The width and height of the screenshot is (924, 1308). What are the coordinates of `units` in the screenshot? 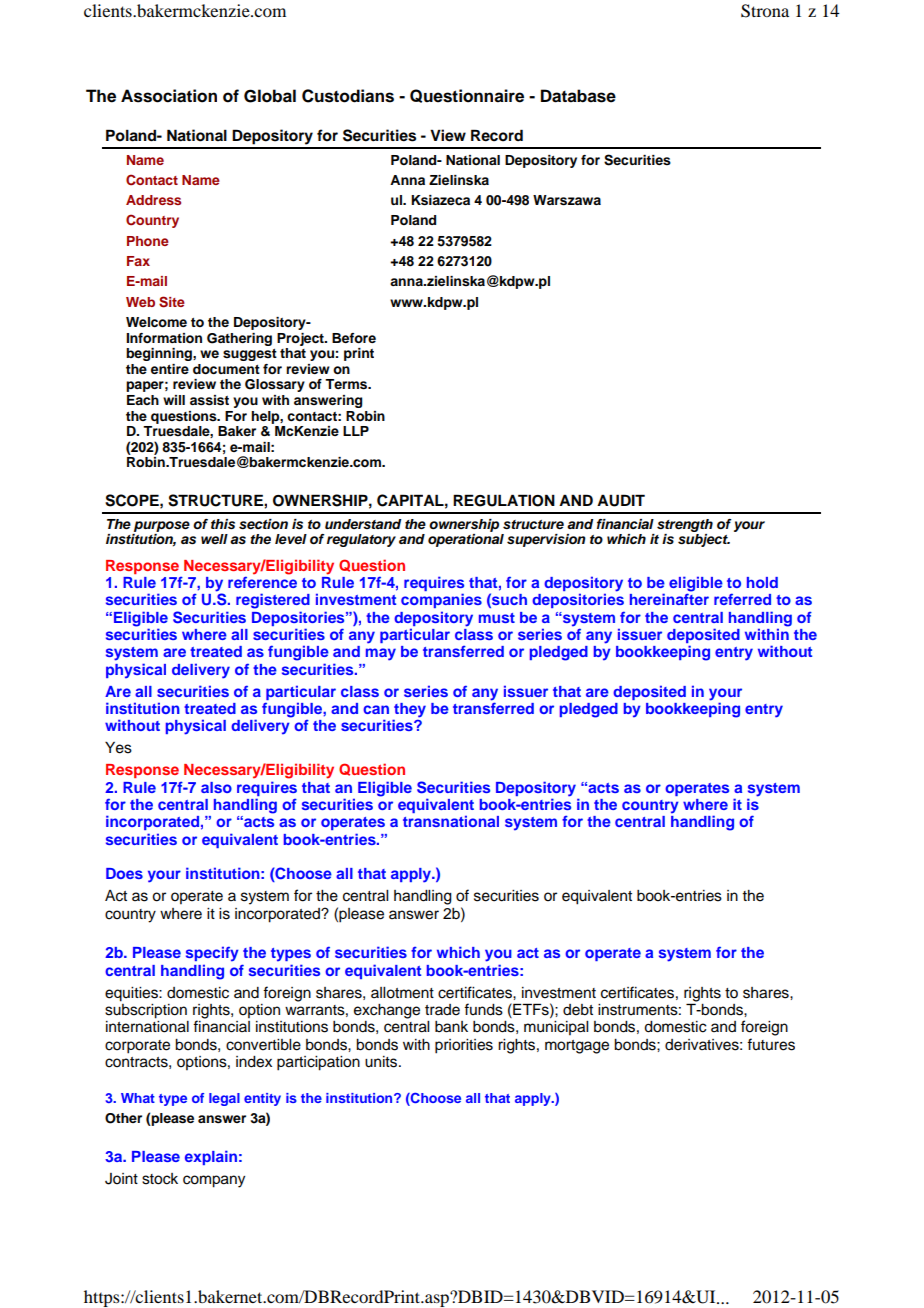 It's located at (382, 1062).
